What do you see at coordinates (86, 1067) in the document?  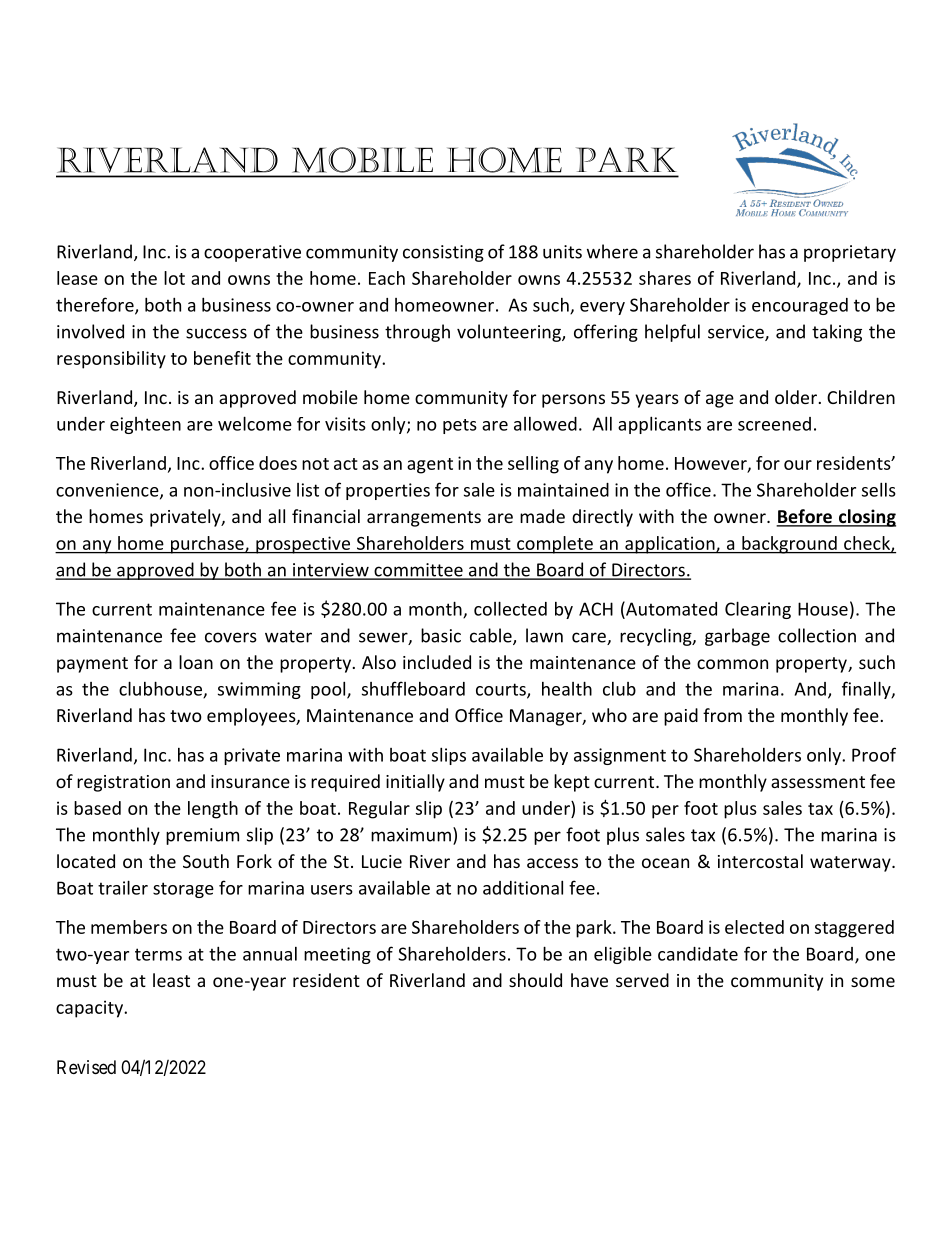 I see `Revised` at bounding box center [86, 1067].
